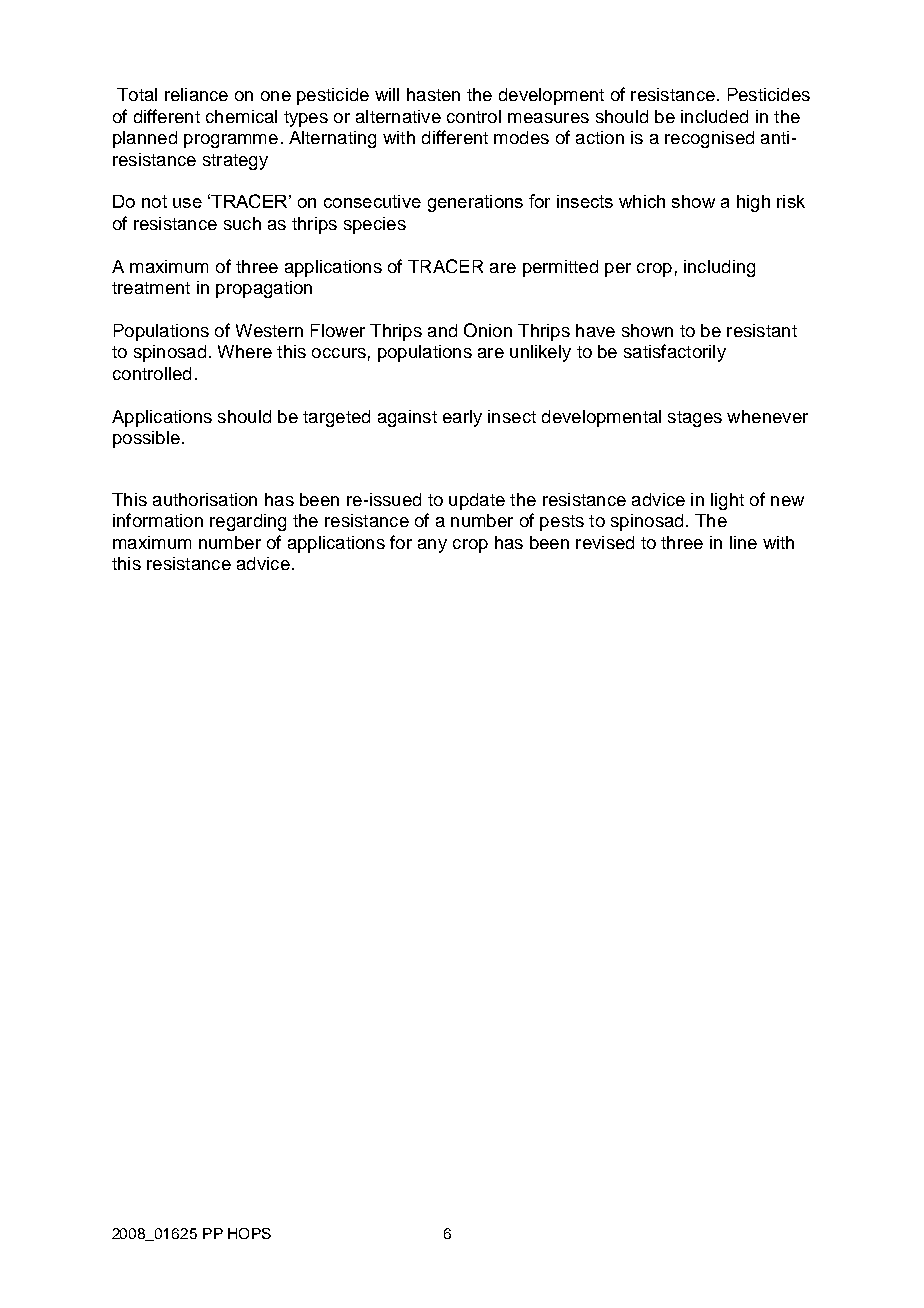 The width and height of the document is (924, 1308). I want to click on recognised, so click(709, 139).
